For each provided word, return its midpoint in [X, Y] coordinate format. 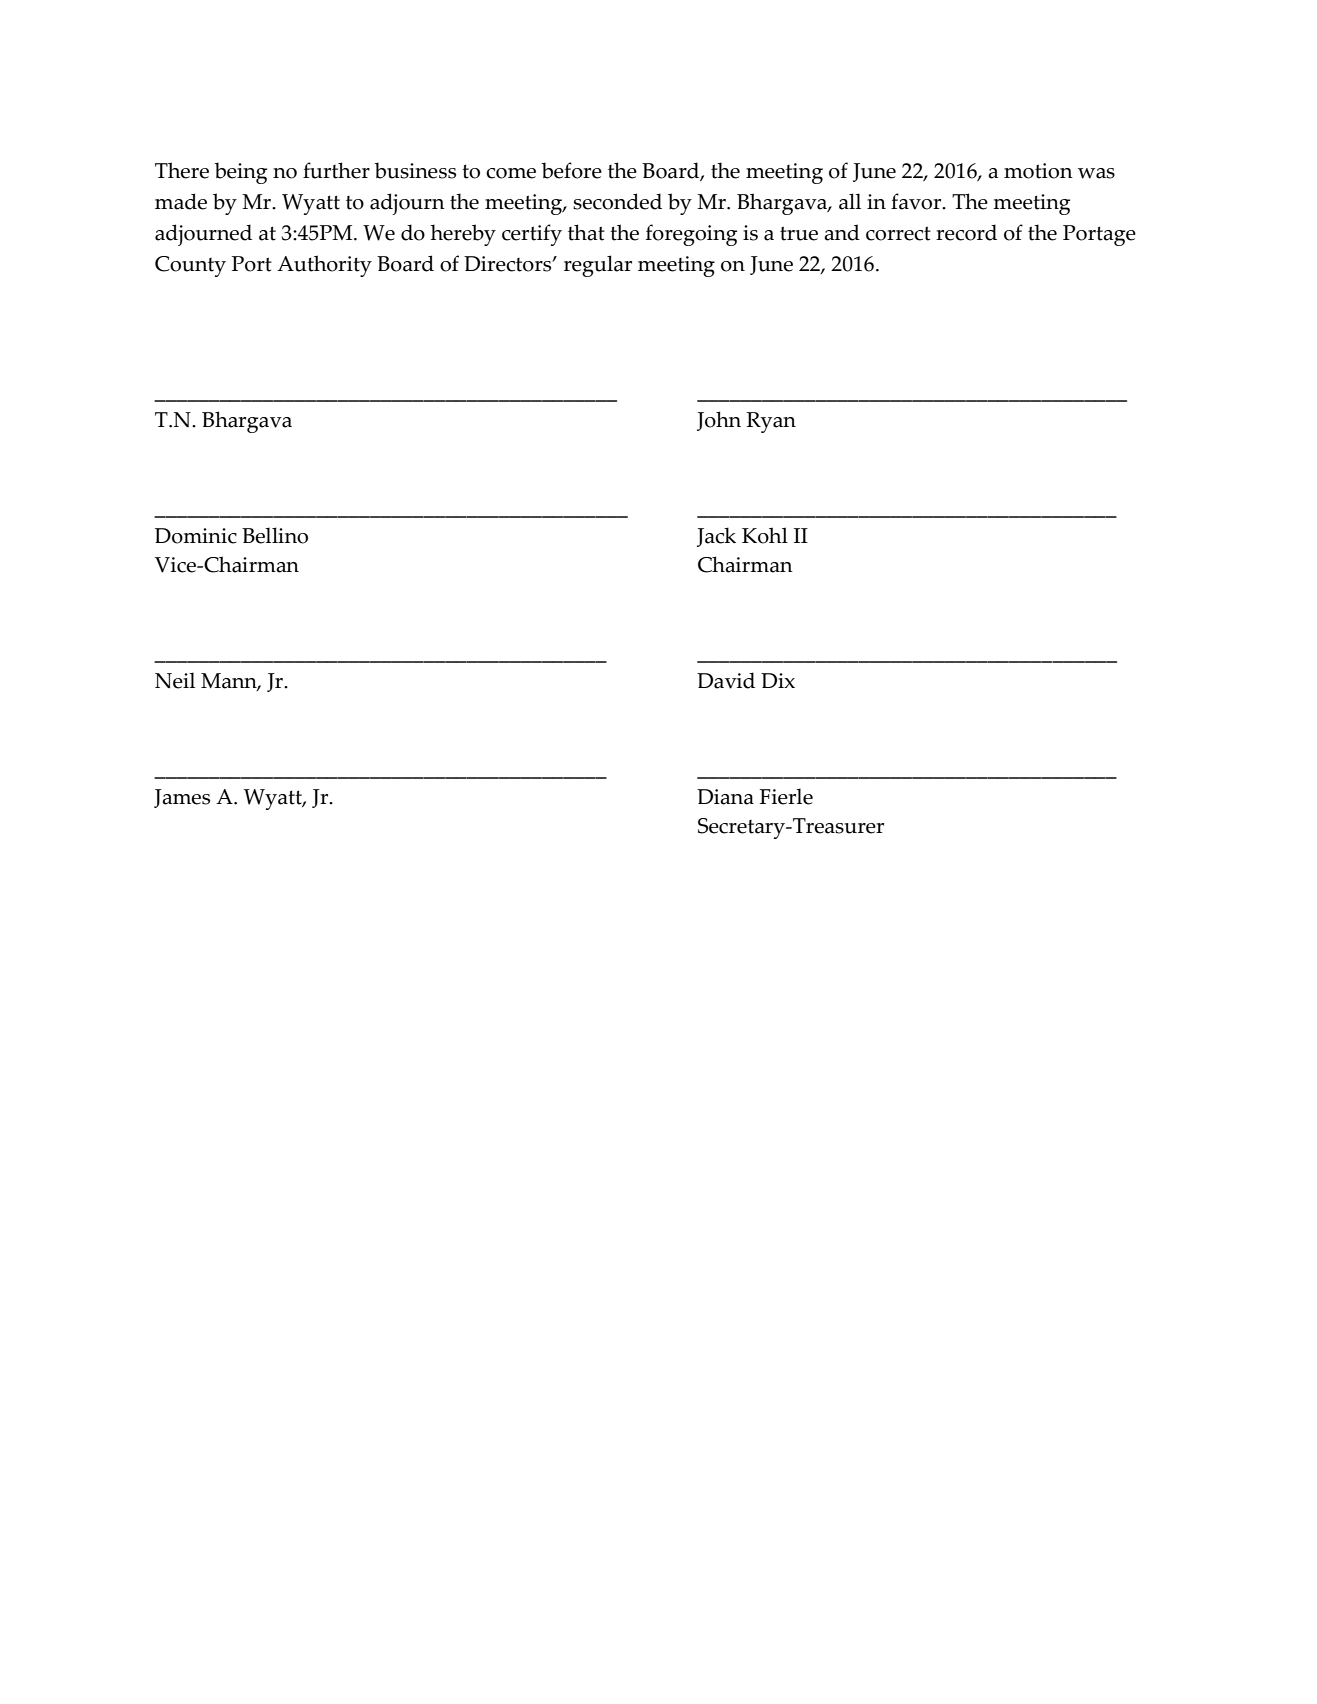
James [182, 798]
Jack [716, 537]
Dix [778, 680]
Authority [324, 266]
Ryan [771, 422]
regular [598, 266]
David [726, 680]
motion [1038, 171]
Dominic [196, 536]
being [240, 173]
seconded [617, 201]
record [966, 232]
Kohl [765, 535]
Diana [725, 797]
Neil [175, 680]
